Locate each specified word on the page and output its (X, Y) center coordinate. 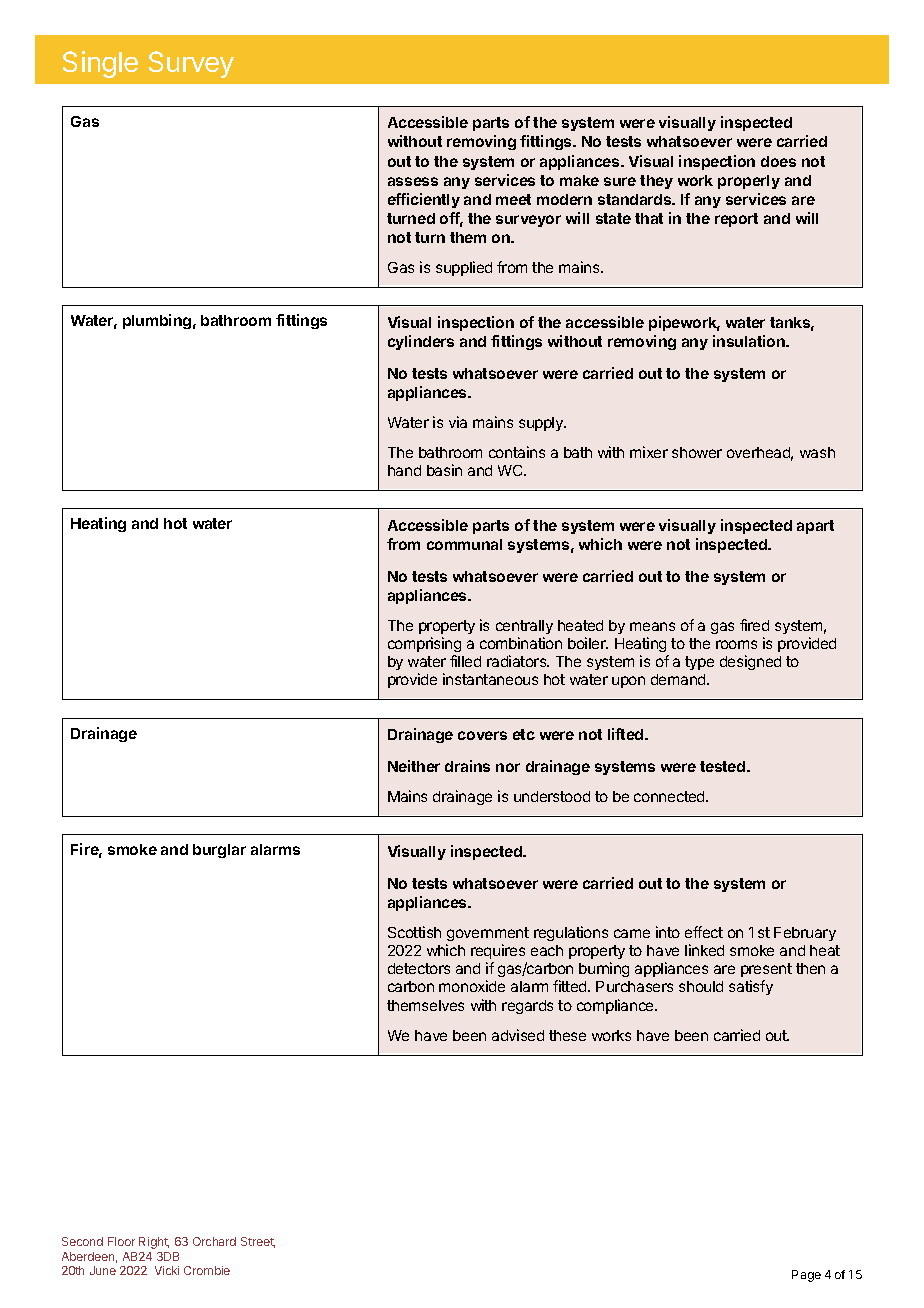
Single (100, 64)
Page (806, 1276)
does (778, 161)
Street (258, 1242)
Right (154, 1243)
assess (413, 181)
